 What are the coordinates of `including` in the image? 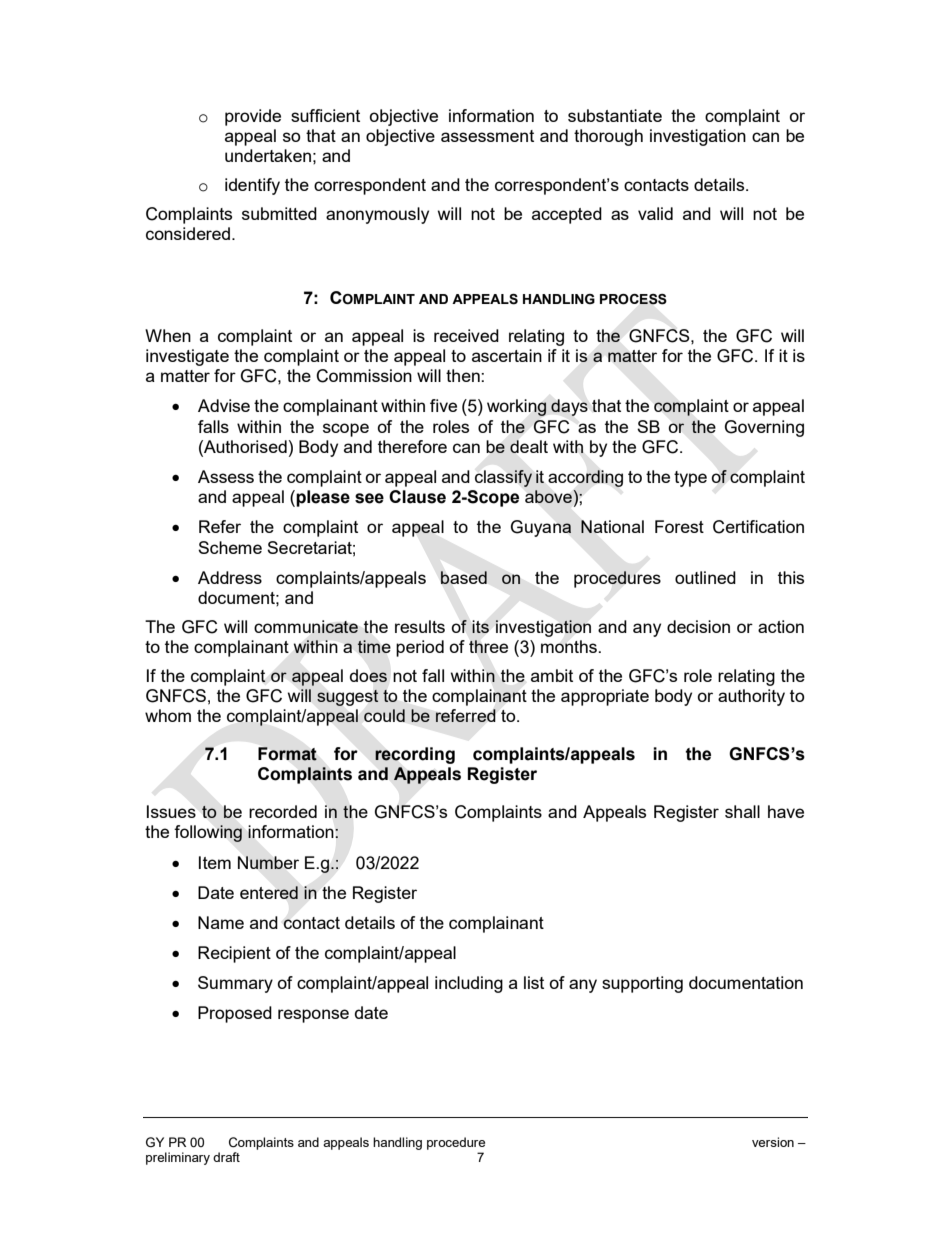 It's located at (469, 984).
